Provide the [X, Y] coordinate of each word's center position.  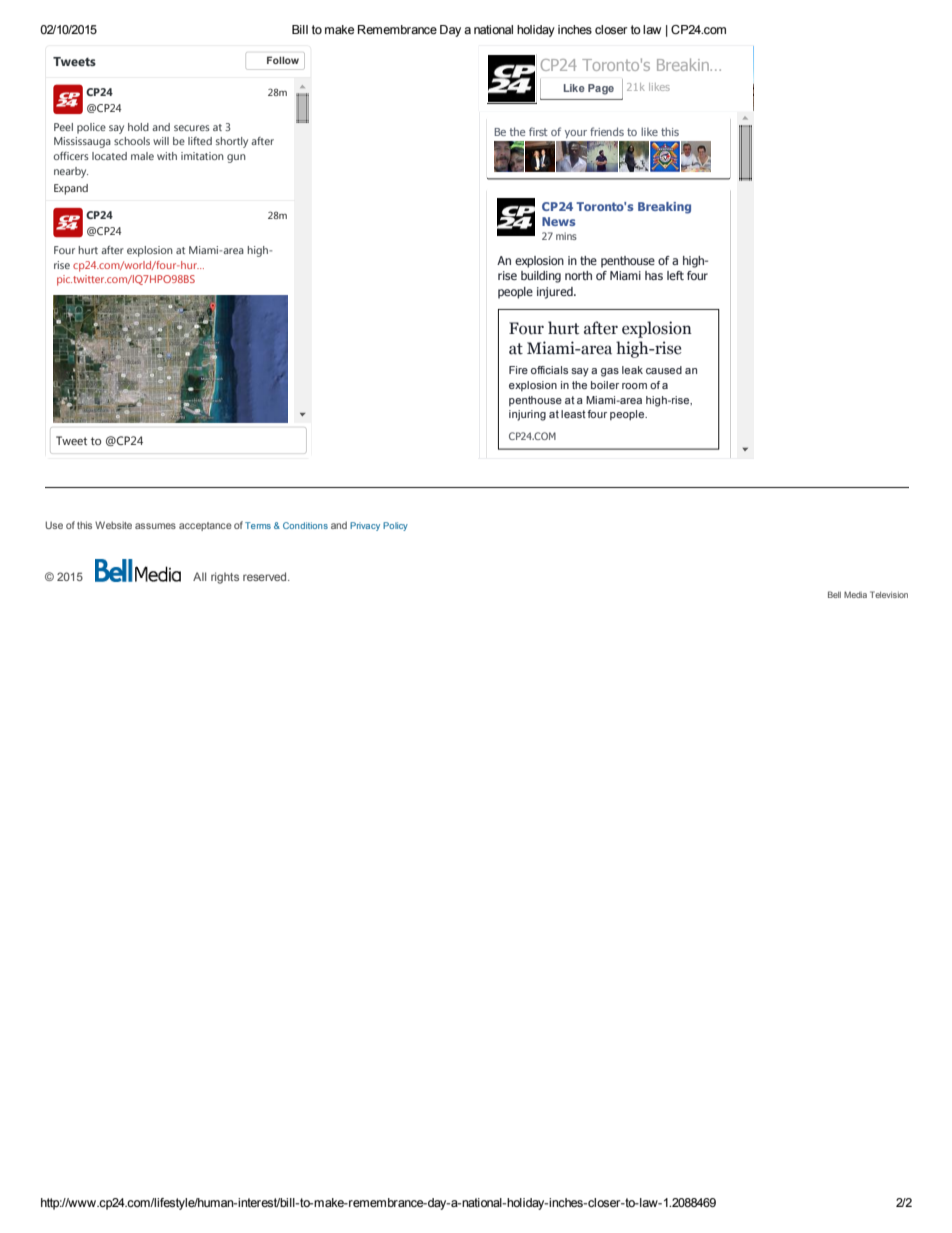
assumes [155, 526]
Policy [395, 526]
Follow [283, 60]
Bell [834, 594]
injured [556, 293]
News [558, 221]
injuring [527, 415]
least [573, 414]
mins [566, 236]
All [199, 576]
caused [664, 370]
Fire [518, 370]
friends [607, 131]
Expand [71, 189]
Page [601, 89]
